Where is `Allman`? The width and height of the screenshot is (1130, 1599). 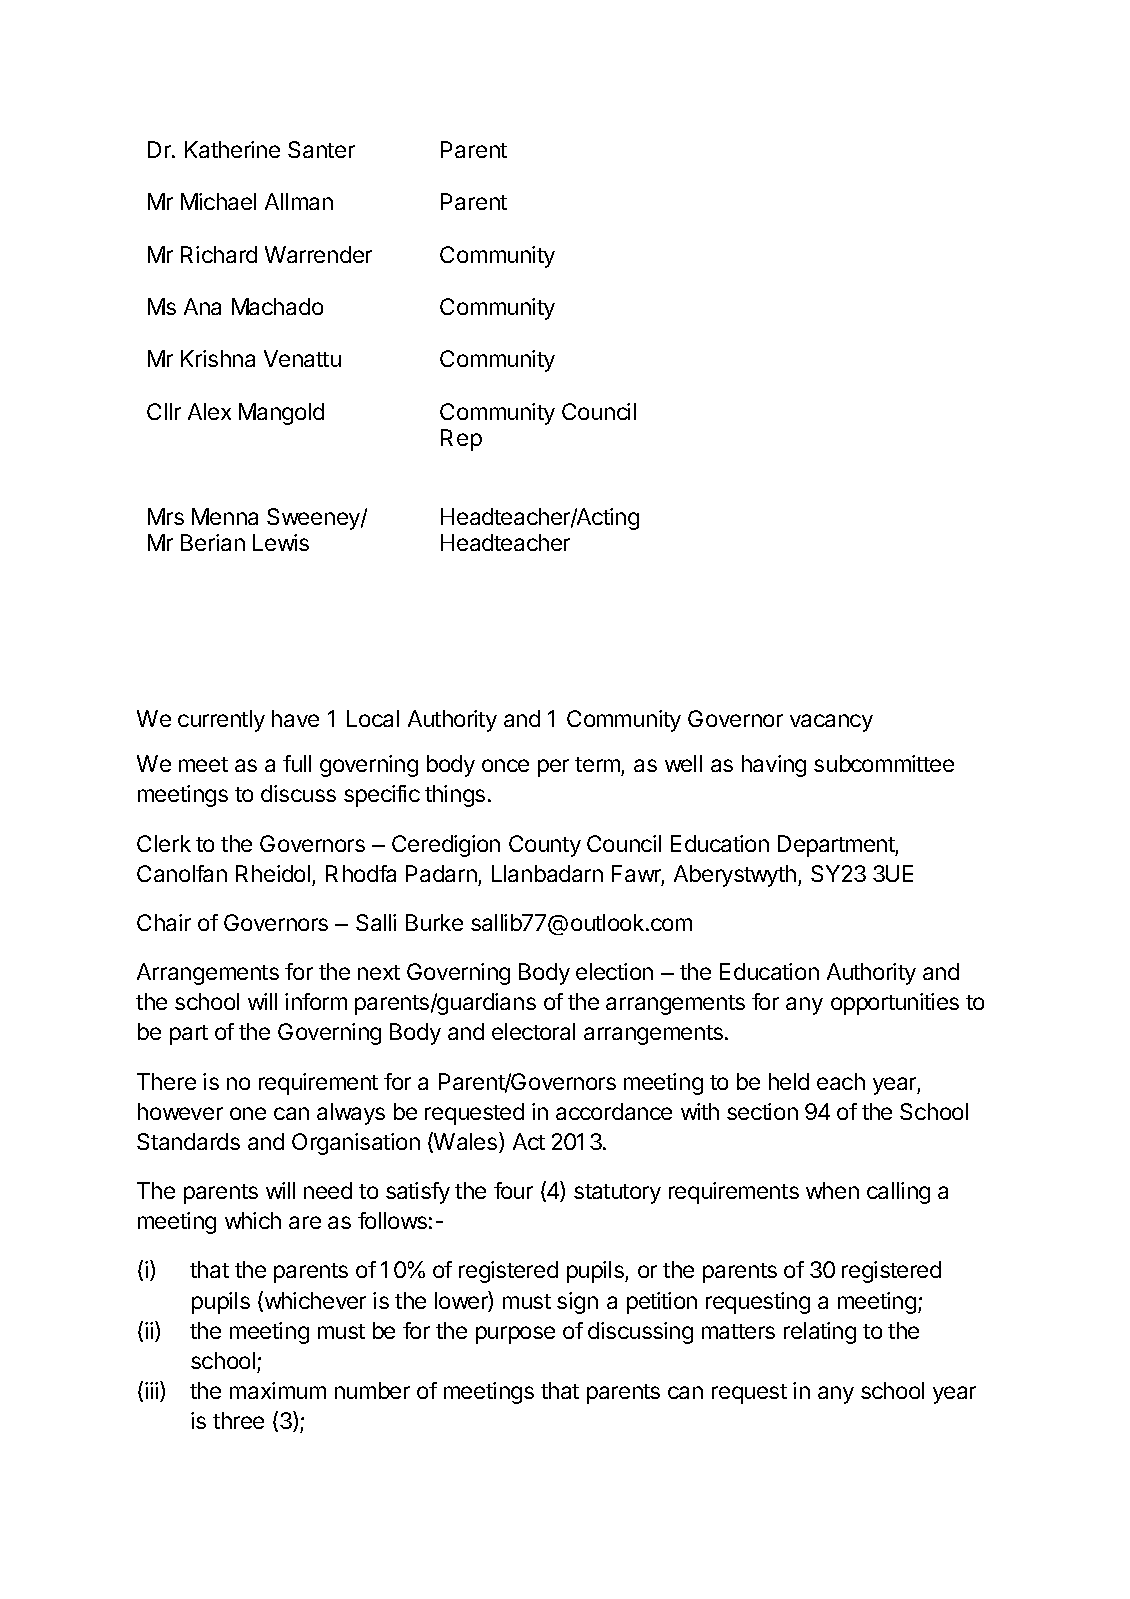 Allman is located at coordinates (299, 201).
